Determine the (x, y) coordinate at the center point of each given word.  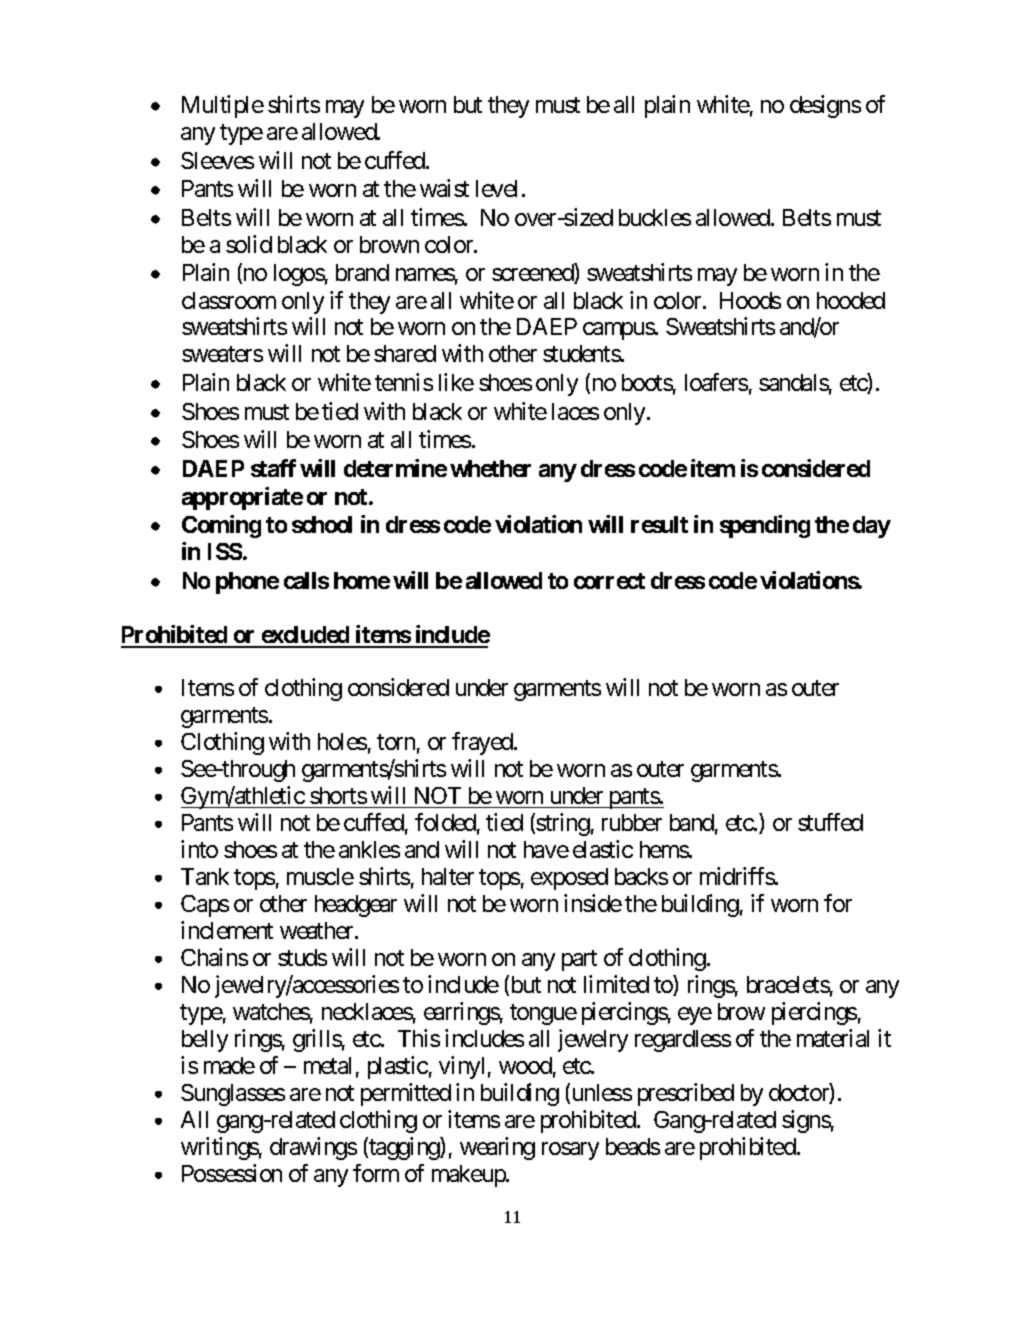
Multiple (223, 106)
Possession (232, 1173)
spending (765, 526)
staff (273, 468)
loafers (716, 382)
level (496, 188)
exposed (569, 879)
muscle (320, 876)
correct (609, 581)
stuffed (830, 822)
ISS (225, 551)
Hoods (750, 300)
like (456, 382)
